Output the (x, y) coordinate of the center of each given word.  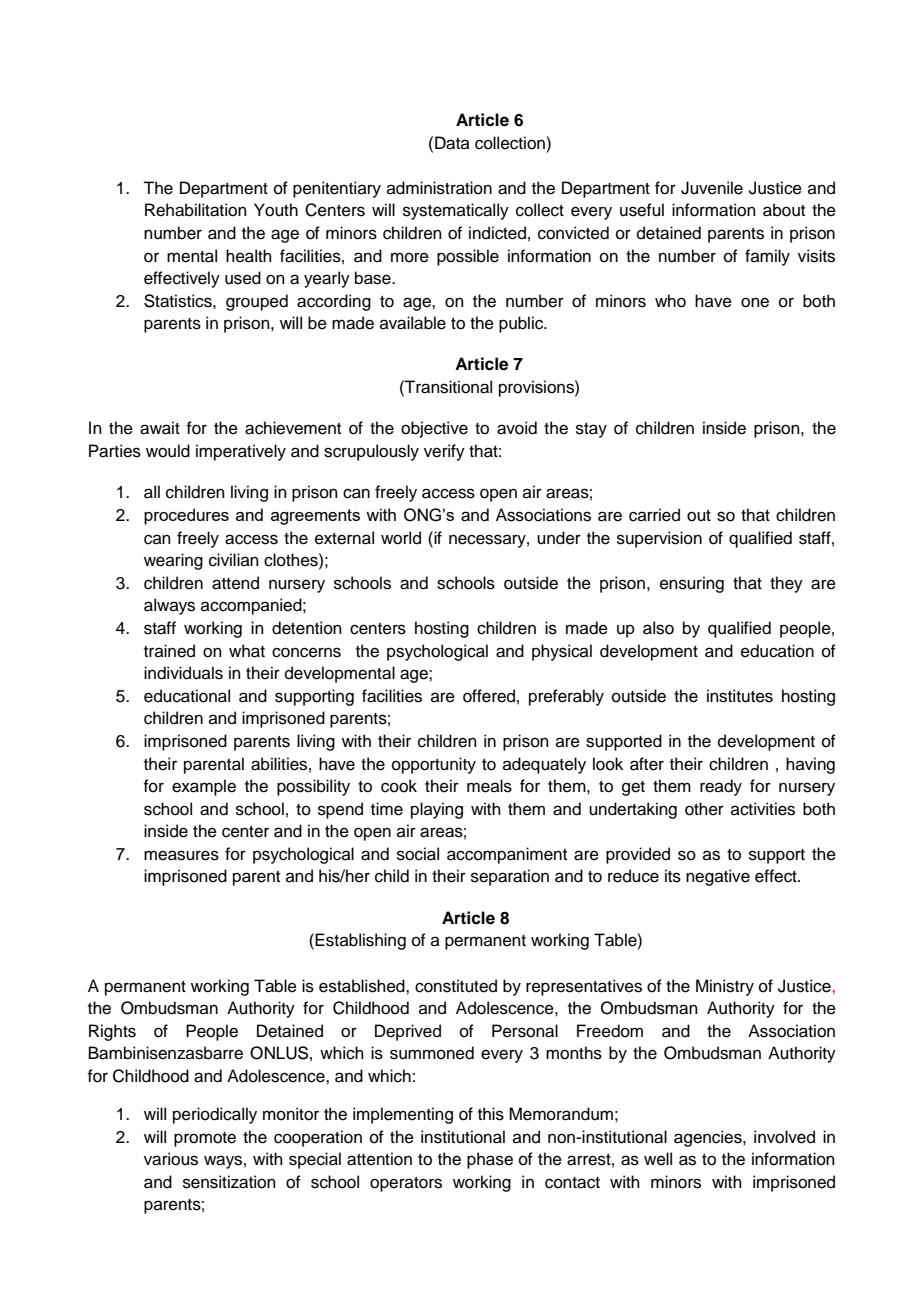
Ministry (725, 987)
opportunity (434, 765)
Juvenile (712, 188)
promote (205, 1139)
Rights (112, 1032)
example (204, 787)
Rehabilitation (196, 210)
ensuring (692, 584)
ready (721, 787)
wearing (173, 561)
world (401, 538)
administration (439, 188)
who (670, 301)
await (160, 428)
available (413, 323)
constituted (456, 986)
